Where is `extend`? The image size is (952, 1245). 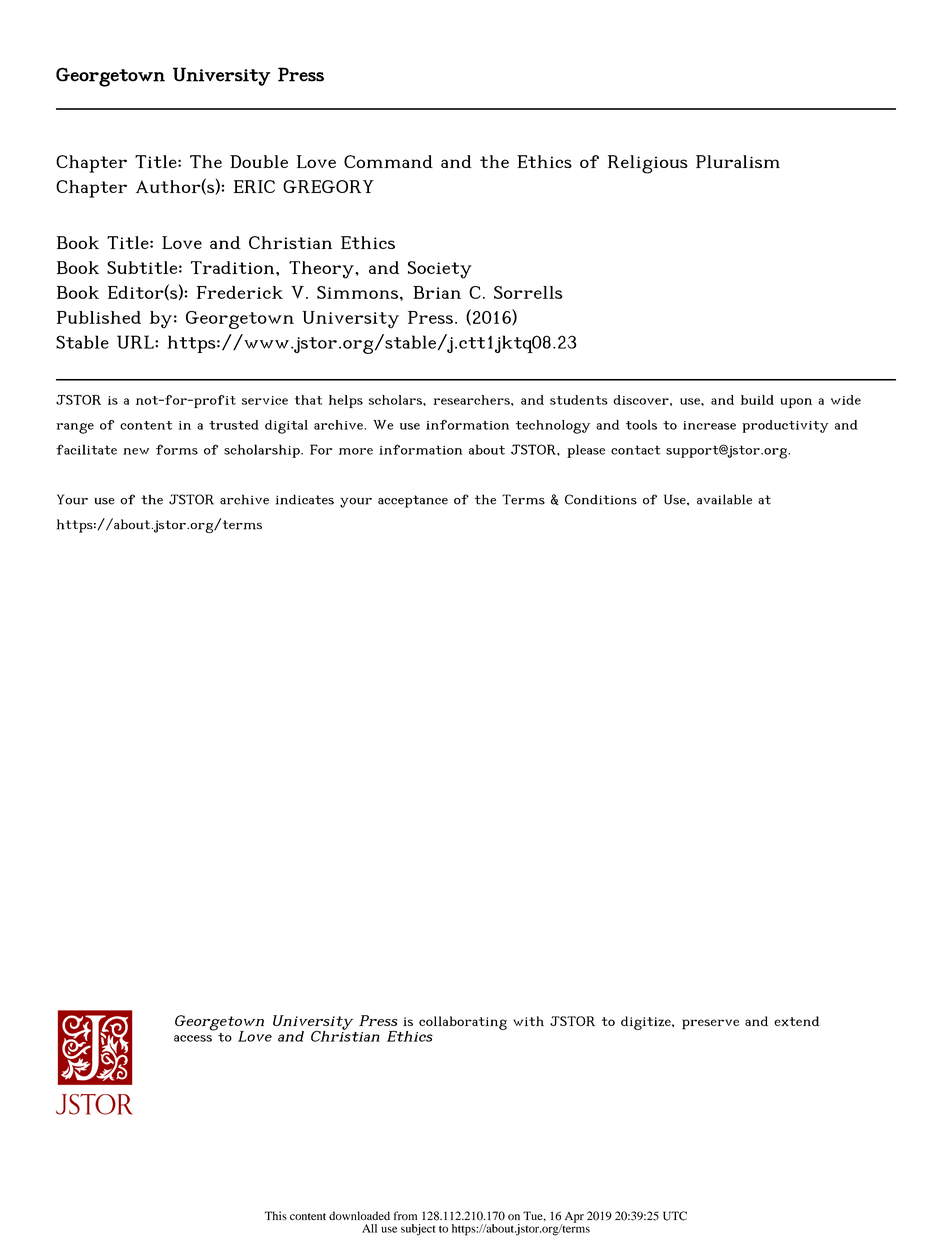
extend is located at coordinates (796, 1021).
